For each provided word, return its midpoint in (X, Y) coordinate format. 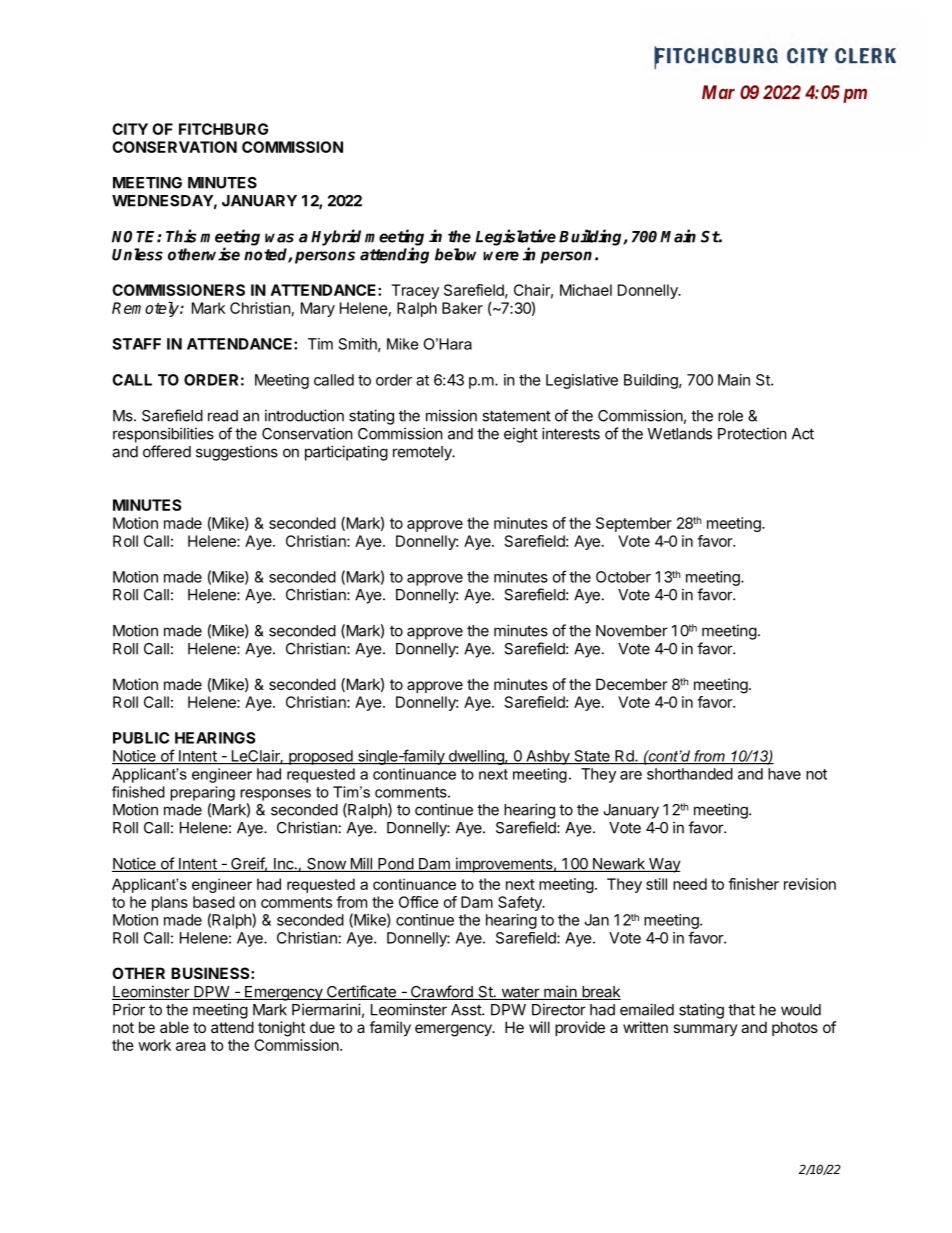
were (501, 256)
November (632, 631)
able (174, 1027)
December (631, 684)
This (181, 236)
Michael (586, 290)
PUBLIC (141, 738)
